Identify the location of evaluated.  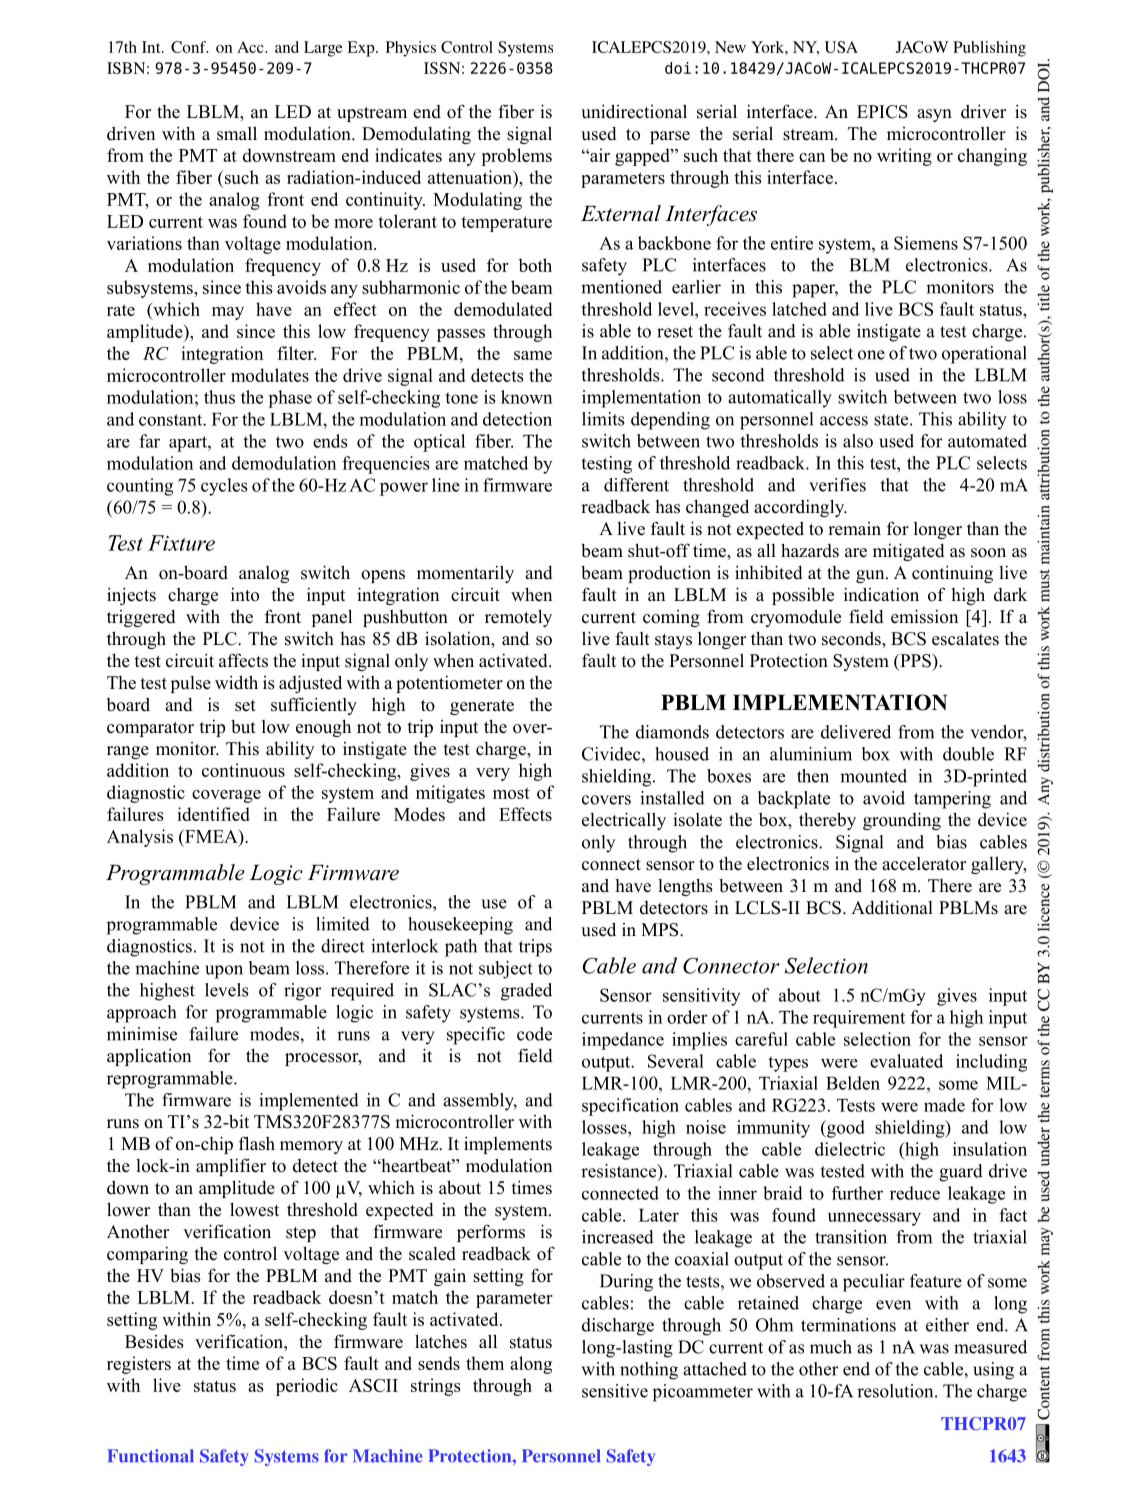
(906, 1061).
